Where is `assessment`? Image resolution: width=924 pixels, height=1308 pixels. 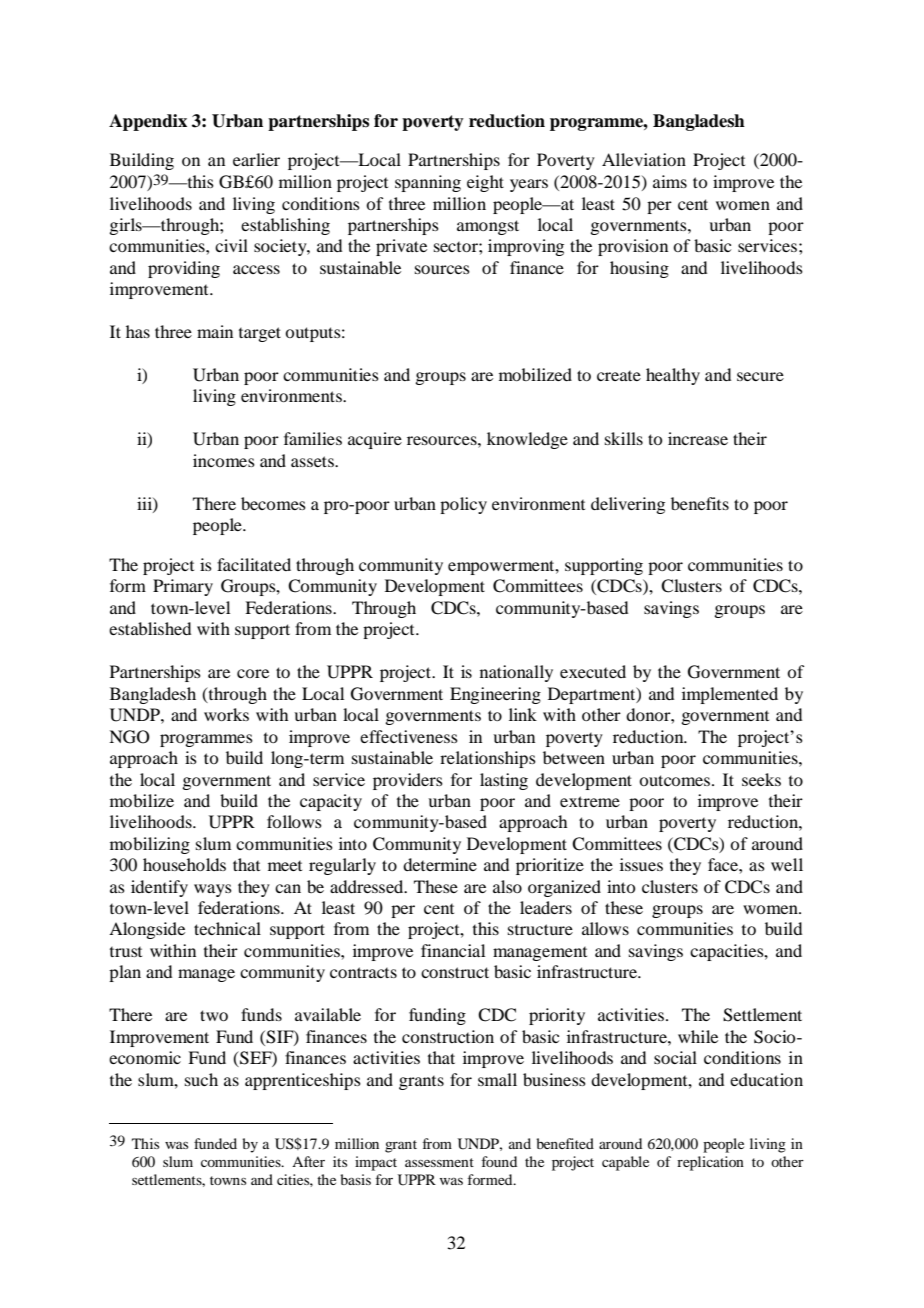 assessment is located at coordinates (439, 1162).
